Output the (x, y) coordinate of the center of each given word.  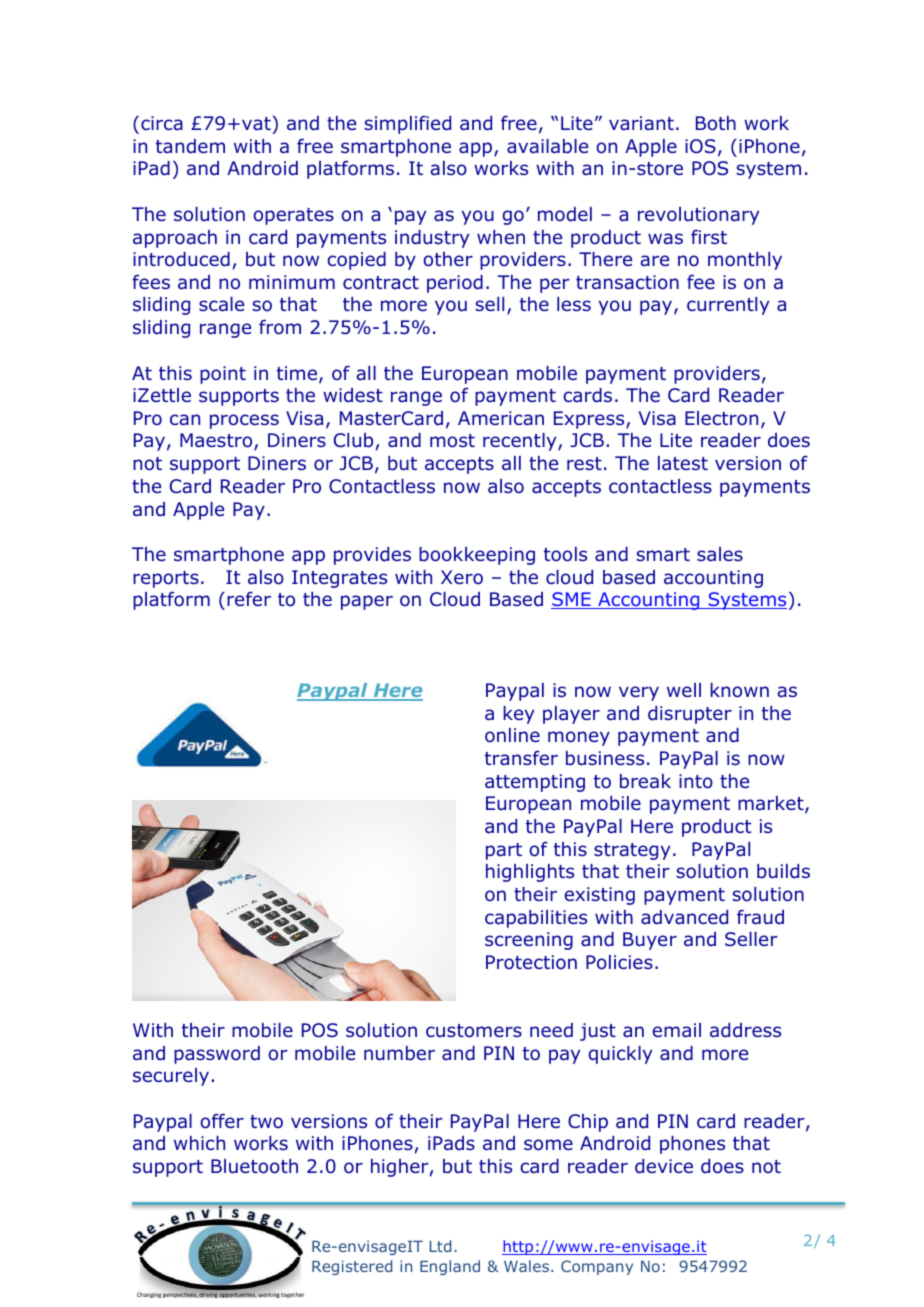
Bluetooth (254, 1166)
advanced (684, 917)
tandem (190, 146)
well (684, 690)
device (664, 1166)
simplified (407, 125)
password (217, 1055)
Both (716, 123)
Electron (721, 418)
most (452, 441)
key (518, 715)
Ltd (440, 1246)
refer (249, 598)
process (244, 421)
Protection (531, 962)
